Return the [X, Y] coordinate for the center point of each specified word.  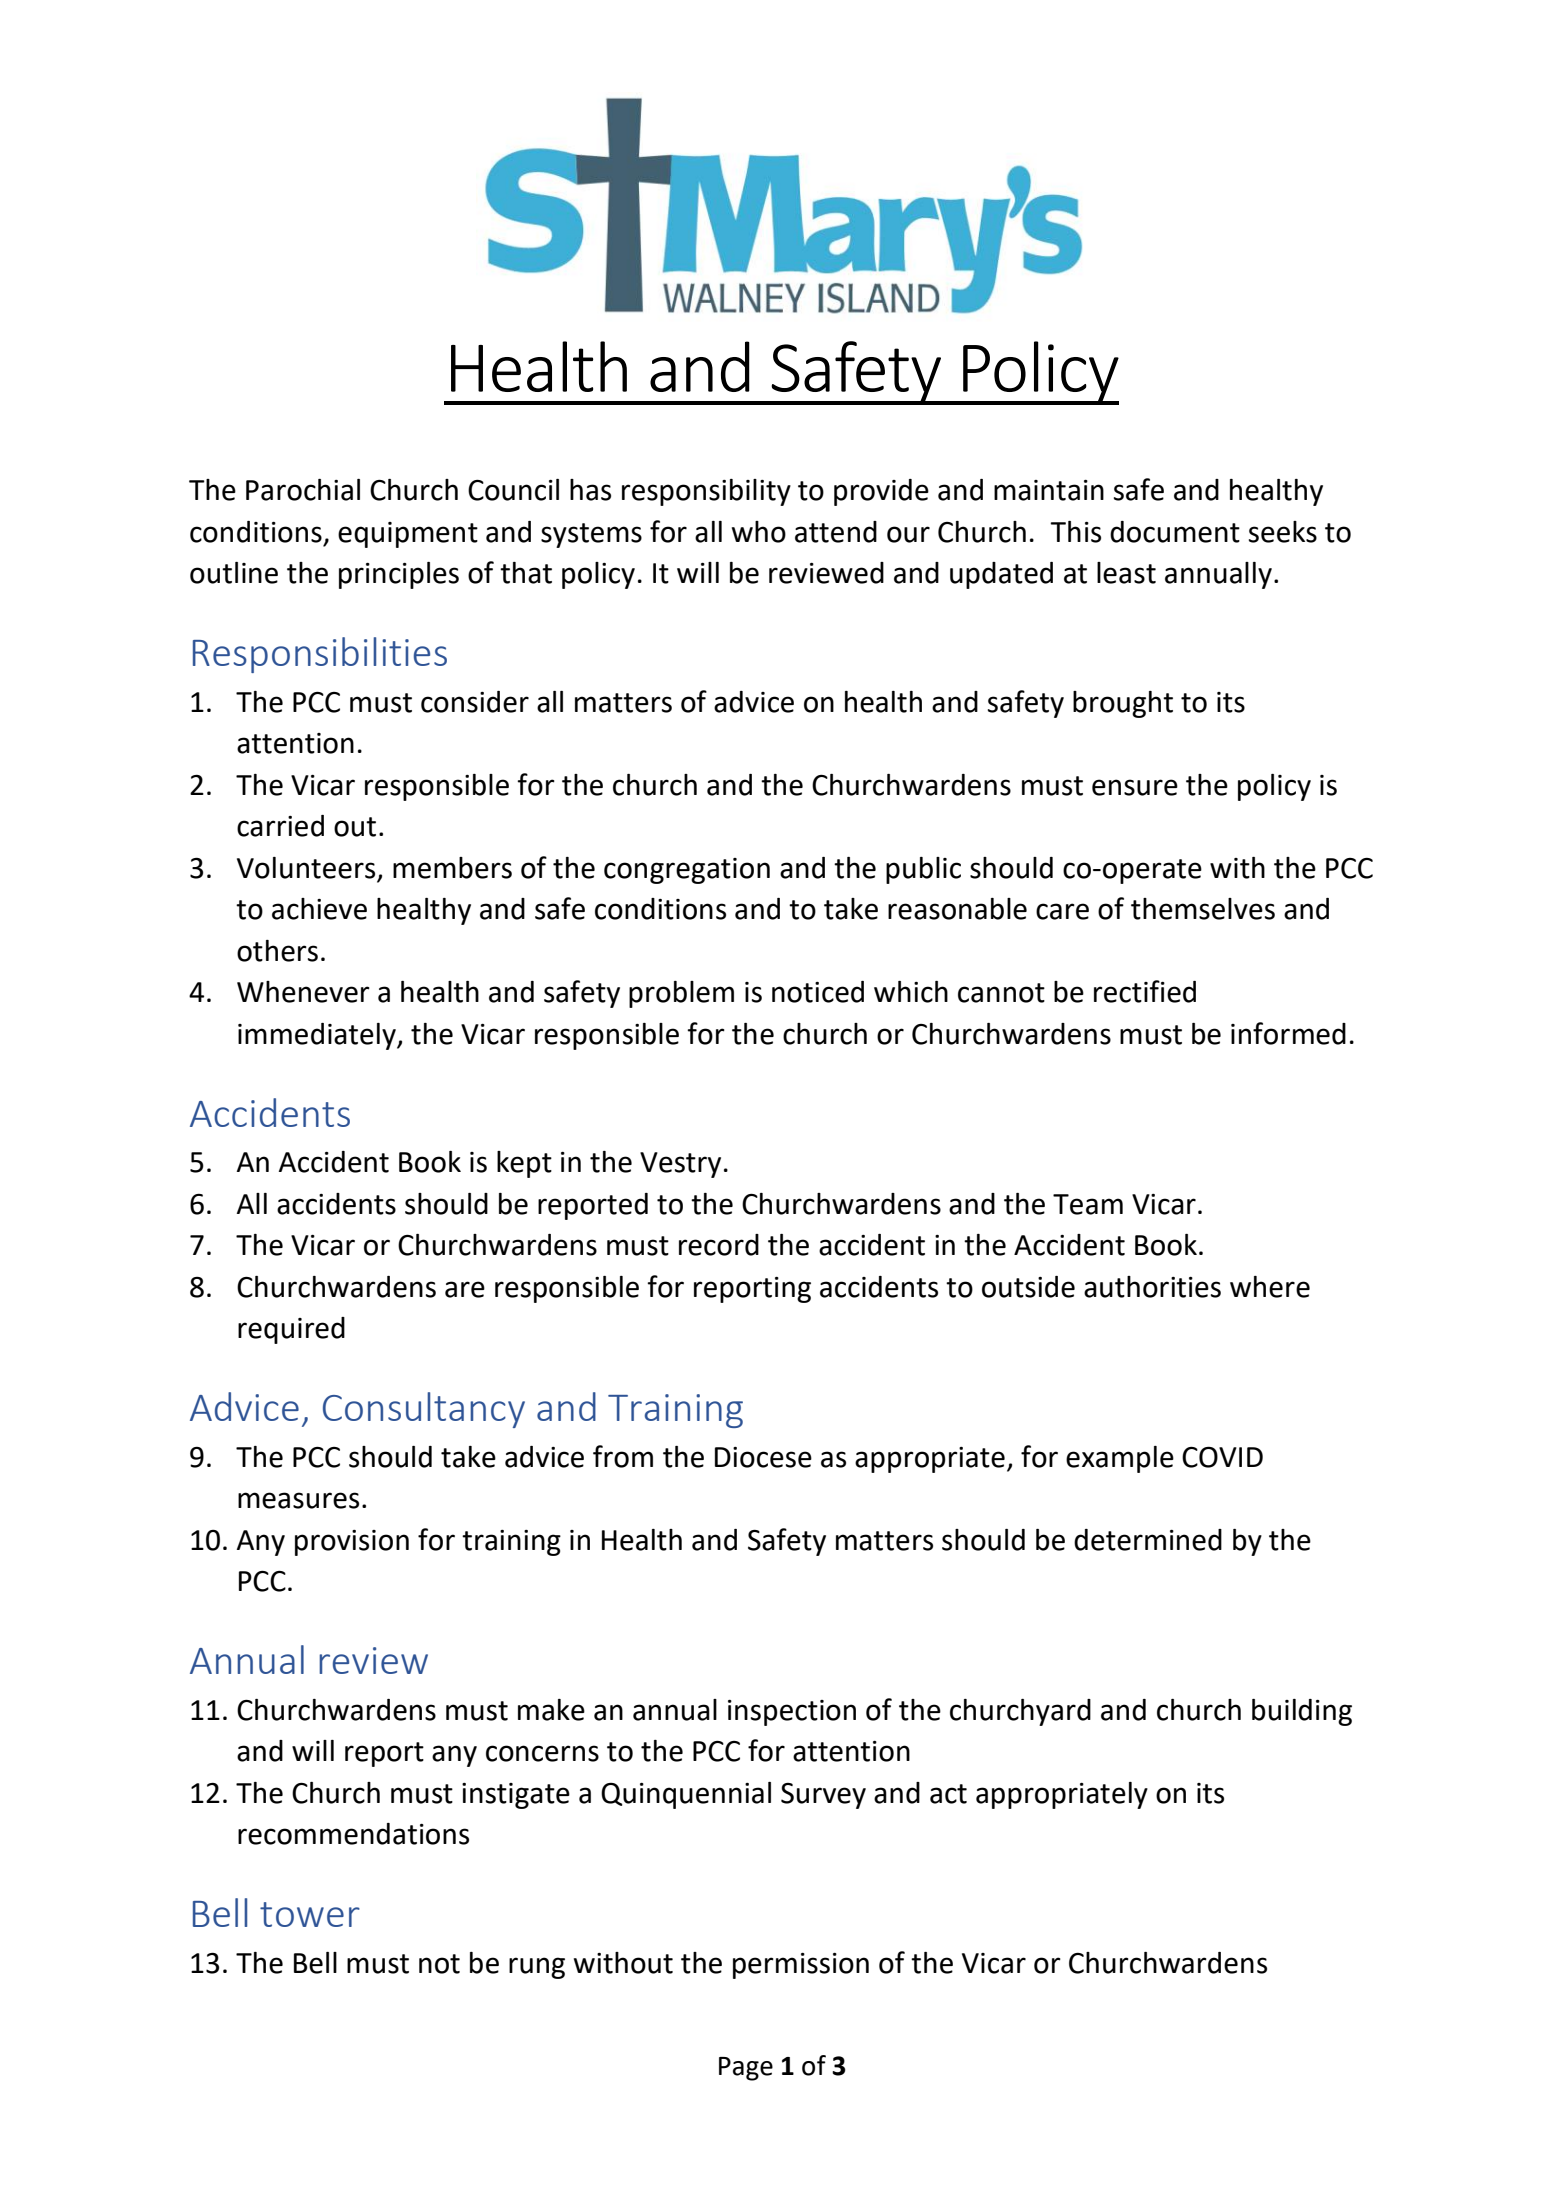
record [719, 1245]
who [759, 532]
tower [310, 1914]
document [1175, 532]
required [291, 1330]
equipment [408, 535]
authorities [1152, 1287]
